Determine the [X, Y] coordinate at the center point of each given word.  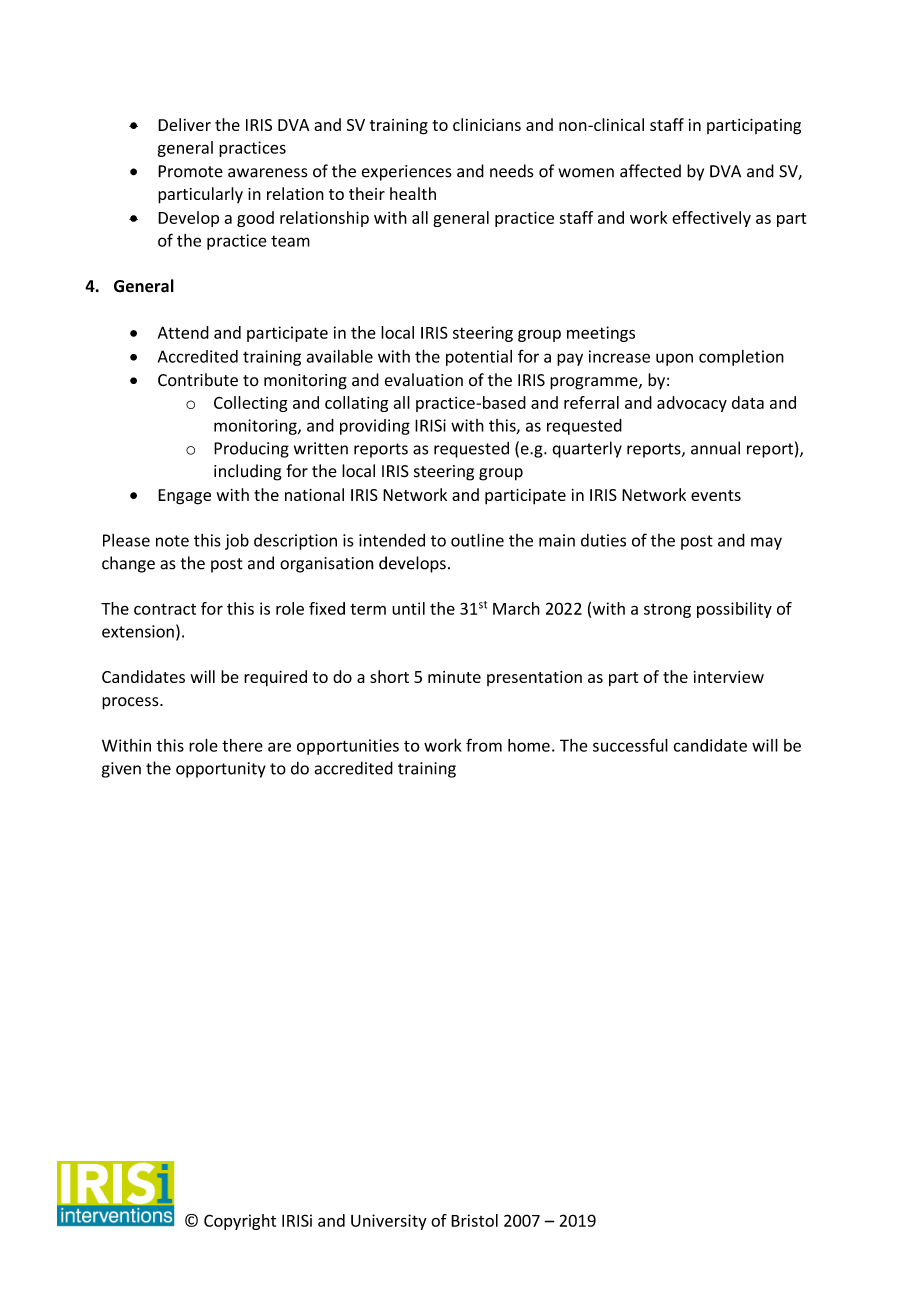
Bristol [474, 1220]
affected [650, 171]
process [131, 703]
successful [630, 745]
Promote [190, 171]
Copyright [240, 1222]
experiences [407, 173]
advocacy [692, 404]
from [484, 745]
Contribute [198, 380]
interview [729, 677]
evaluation [424, 380]
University [389, 1222]
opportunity [221, 770]
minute [454, 677]
